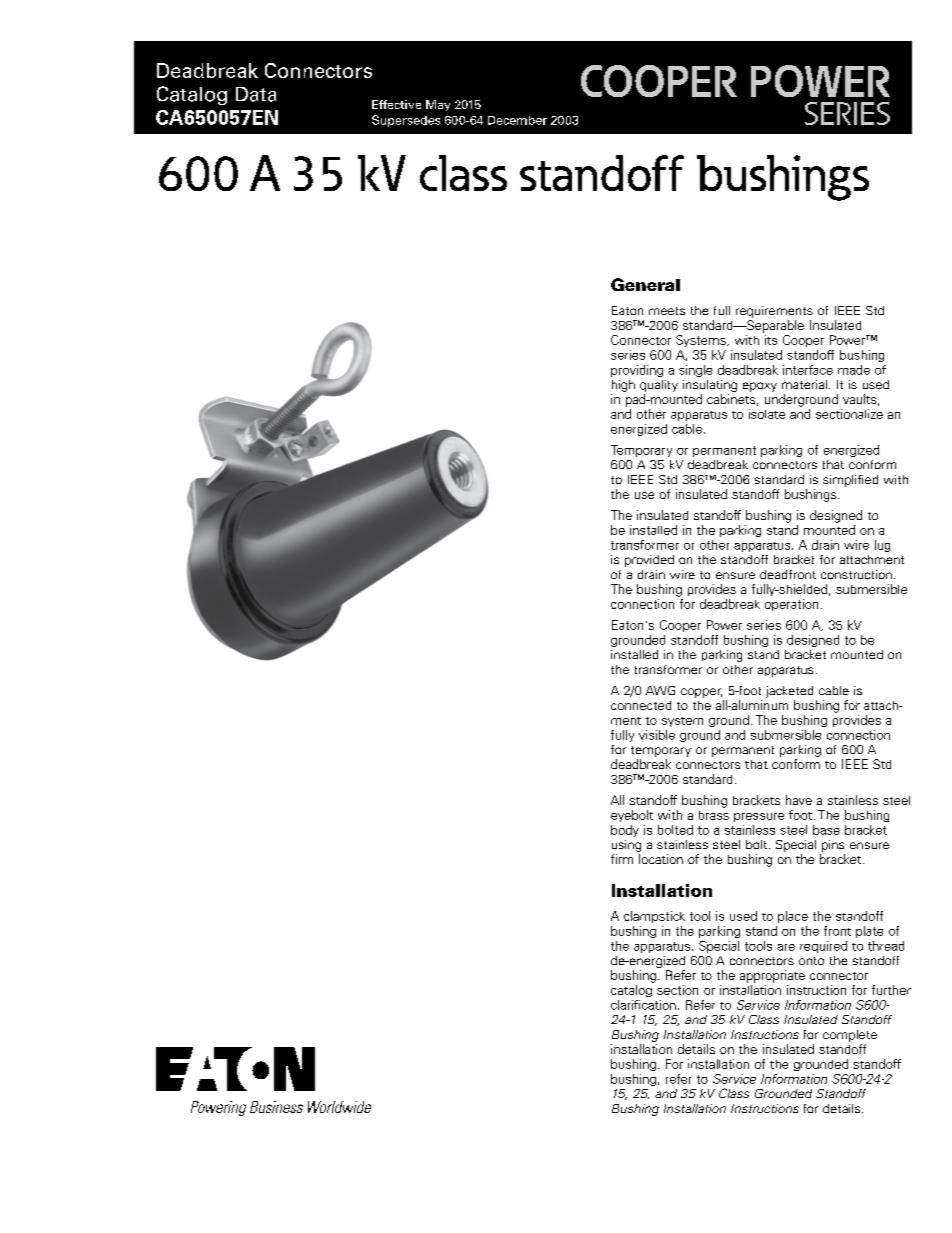 Image resolution: width=952 pixels, height=1233 pixels. Describe the element at coordinates (637, 371) in the screenshot. I see `providing` at that location.
